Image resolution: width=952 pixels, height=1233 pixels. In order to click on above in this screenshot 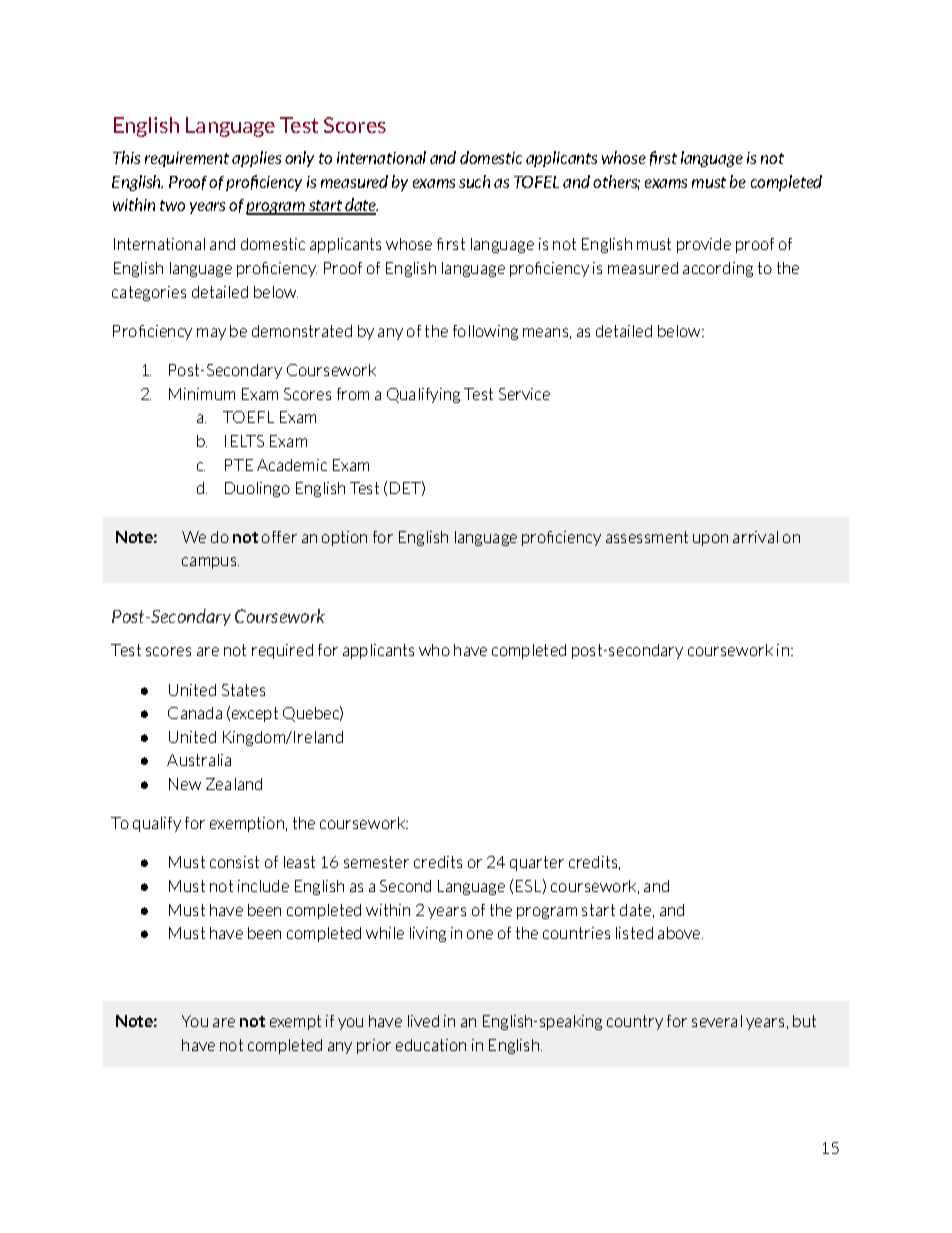, I will do `click(680, 933)`.
